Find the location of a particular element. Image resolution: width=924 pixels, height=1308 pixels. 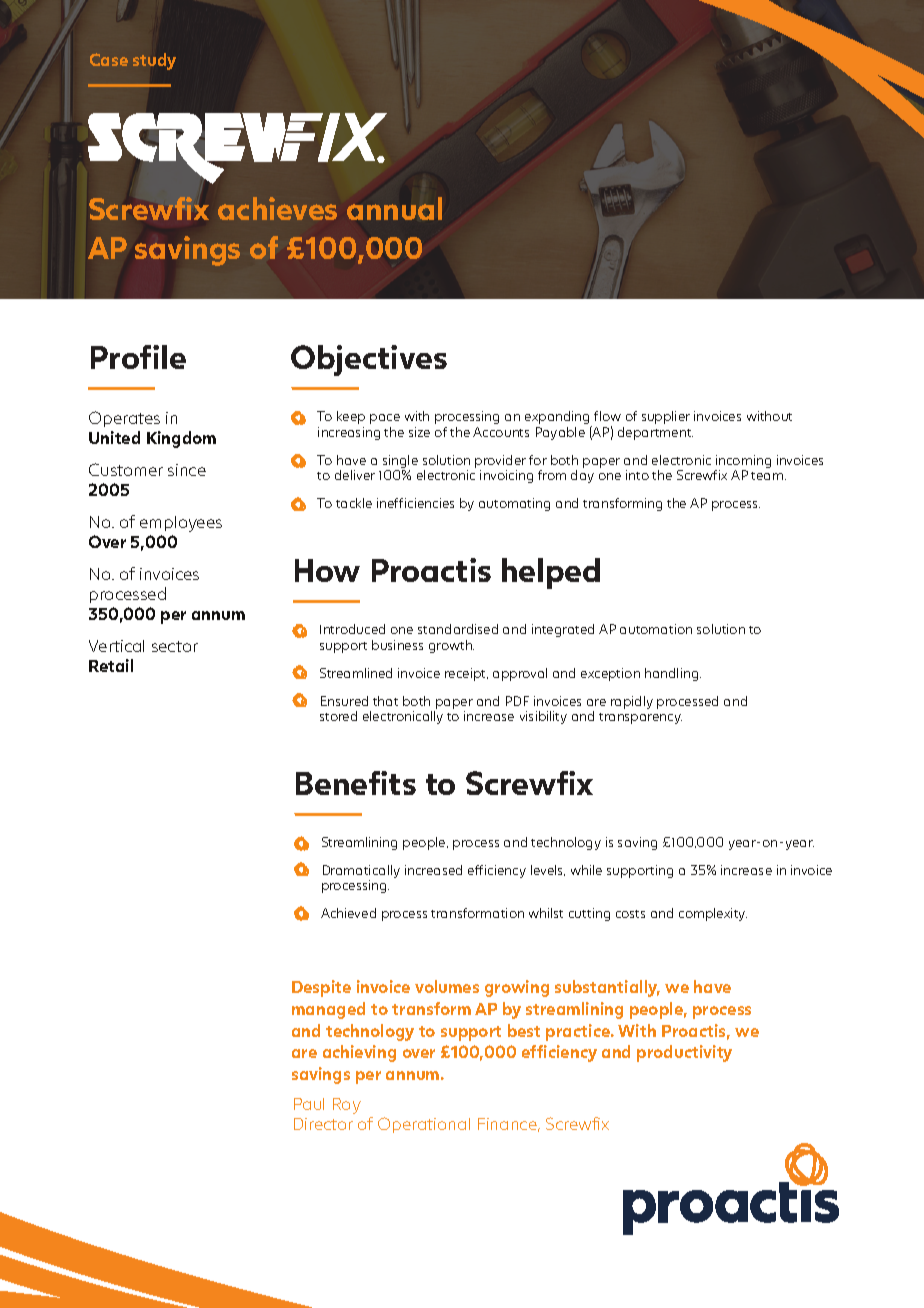

Benefits is located at coordinates (356, 783).
